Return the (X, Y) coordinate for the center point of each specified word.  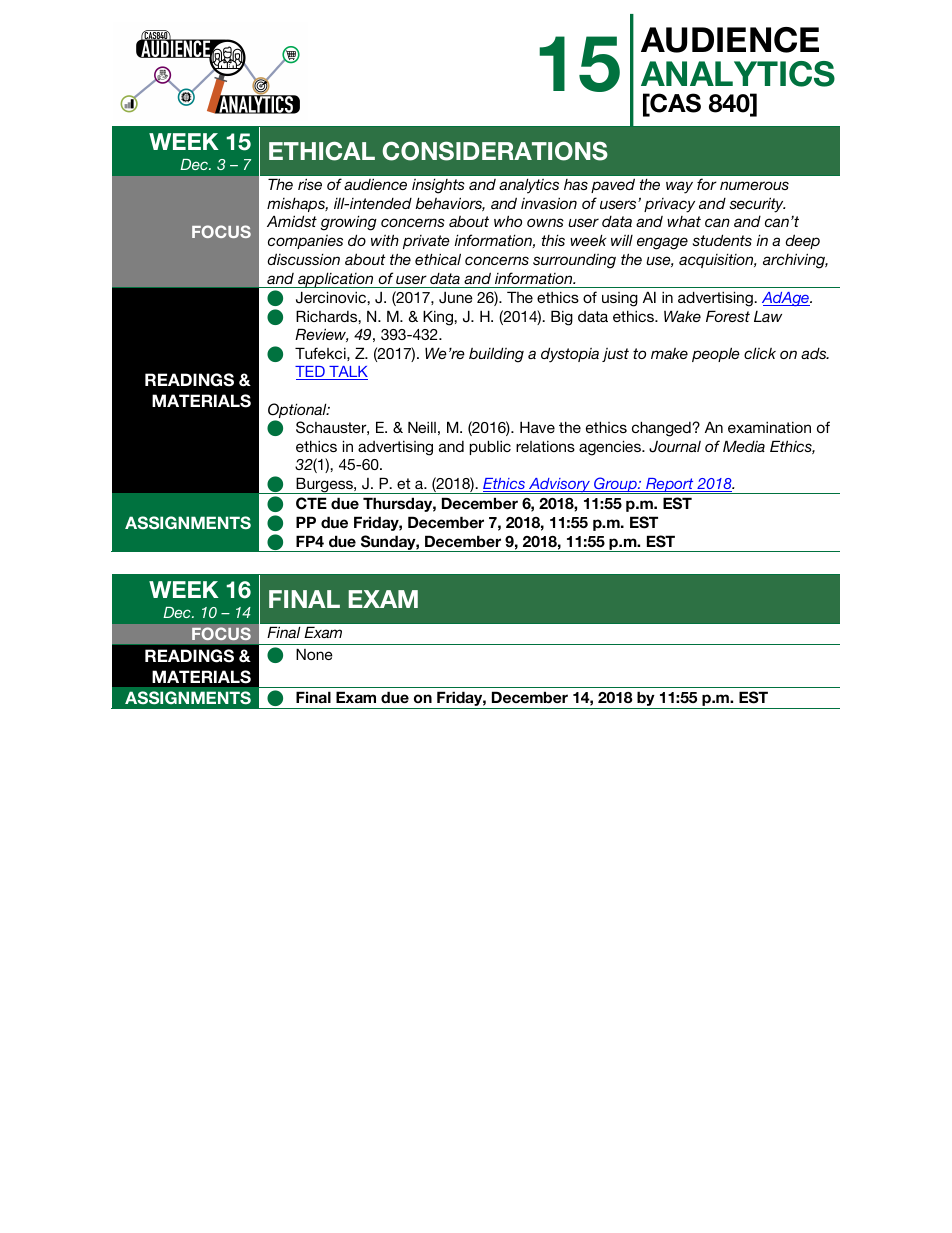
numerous (754, 185)
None (314, 654)
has (576, 184)
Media (744, 446)
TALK (347, 373)
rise (310, 184)
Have (537, 427)
